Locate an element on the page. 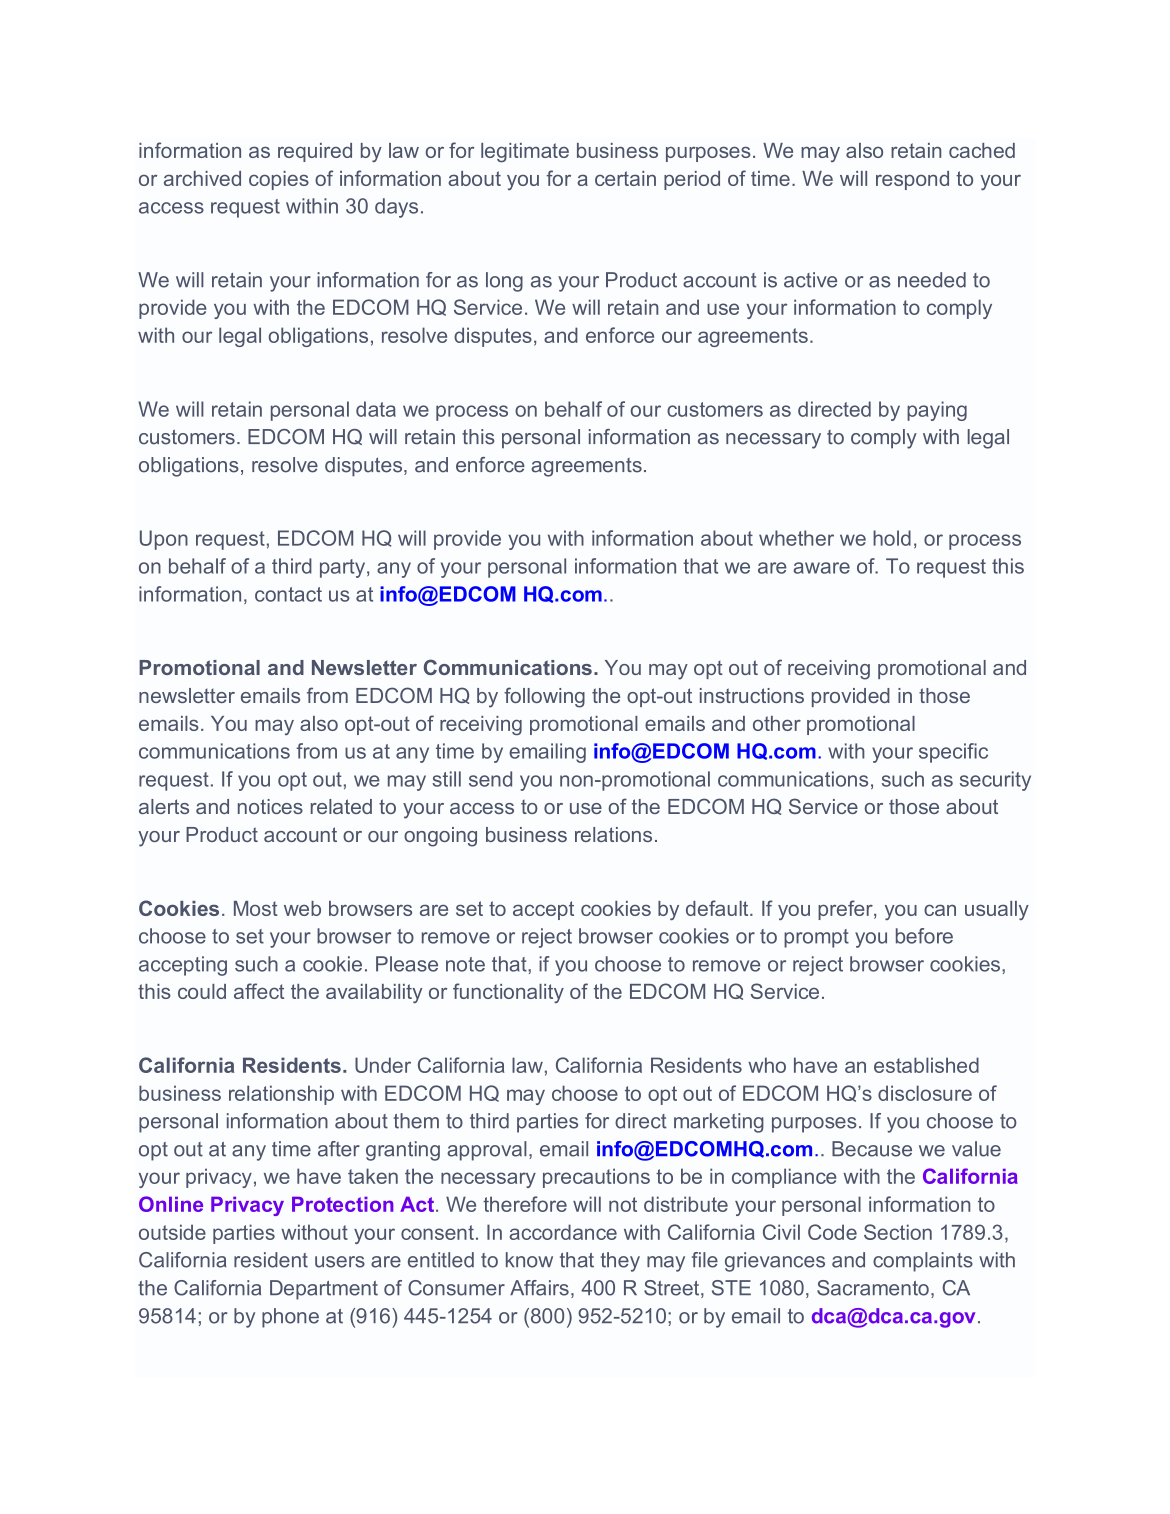 This document has height=1514, width=1170. phone is located at coordinates (290, 1318).
